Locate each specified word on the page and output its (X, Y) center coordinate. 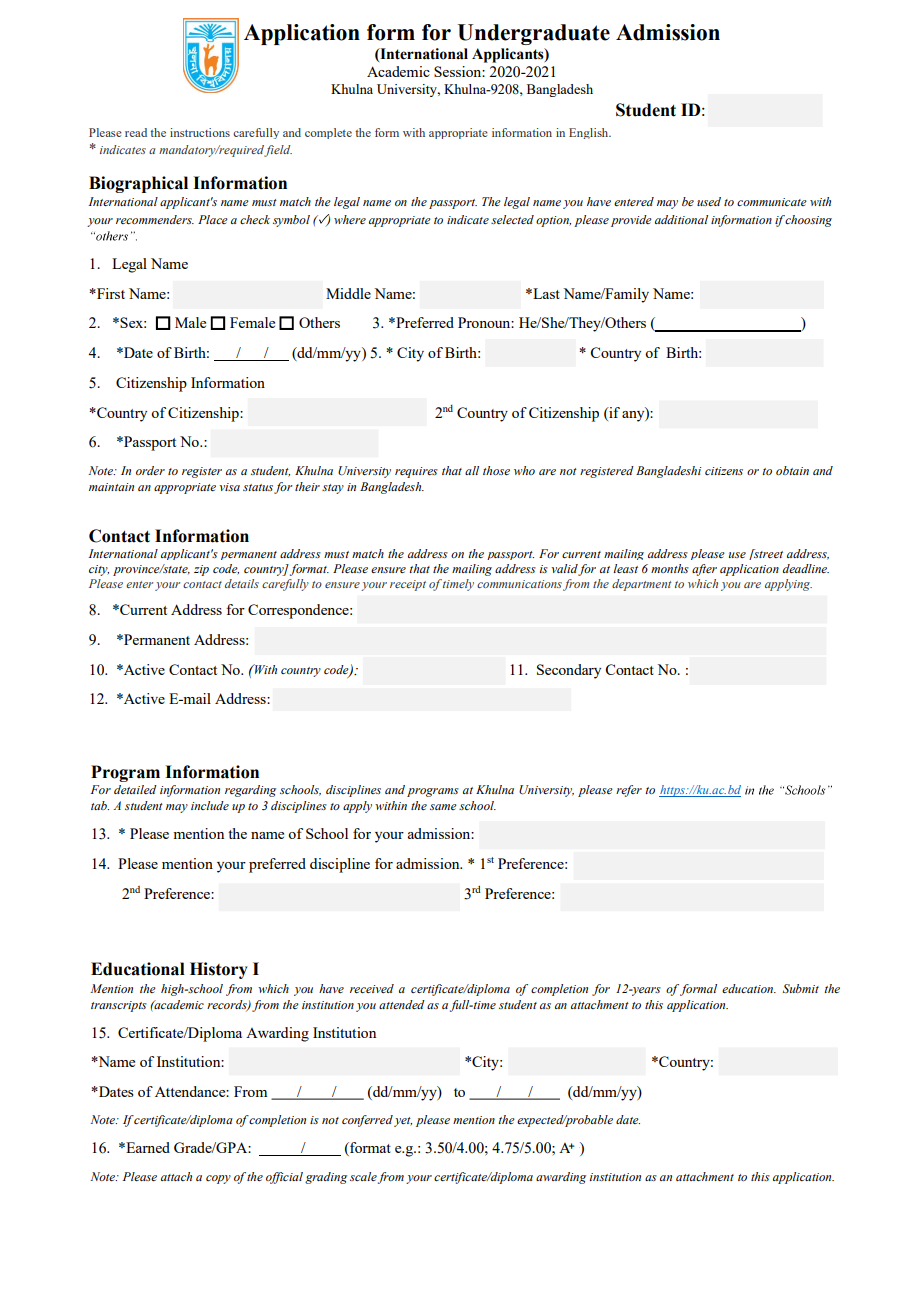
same (443, 807)
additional (681, 219)
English (590, 133)
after (704, 570)
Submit (801, 988)
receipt (408, 585)
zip (201, 570)
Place (213, 219)
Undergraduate (533, 34)
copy (218, 1179)
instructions (200, 132)
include (210, 805)
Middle (348, 293)
